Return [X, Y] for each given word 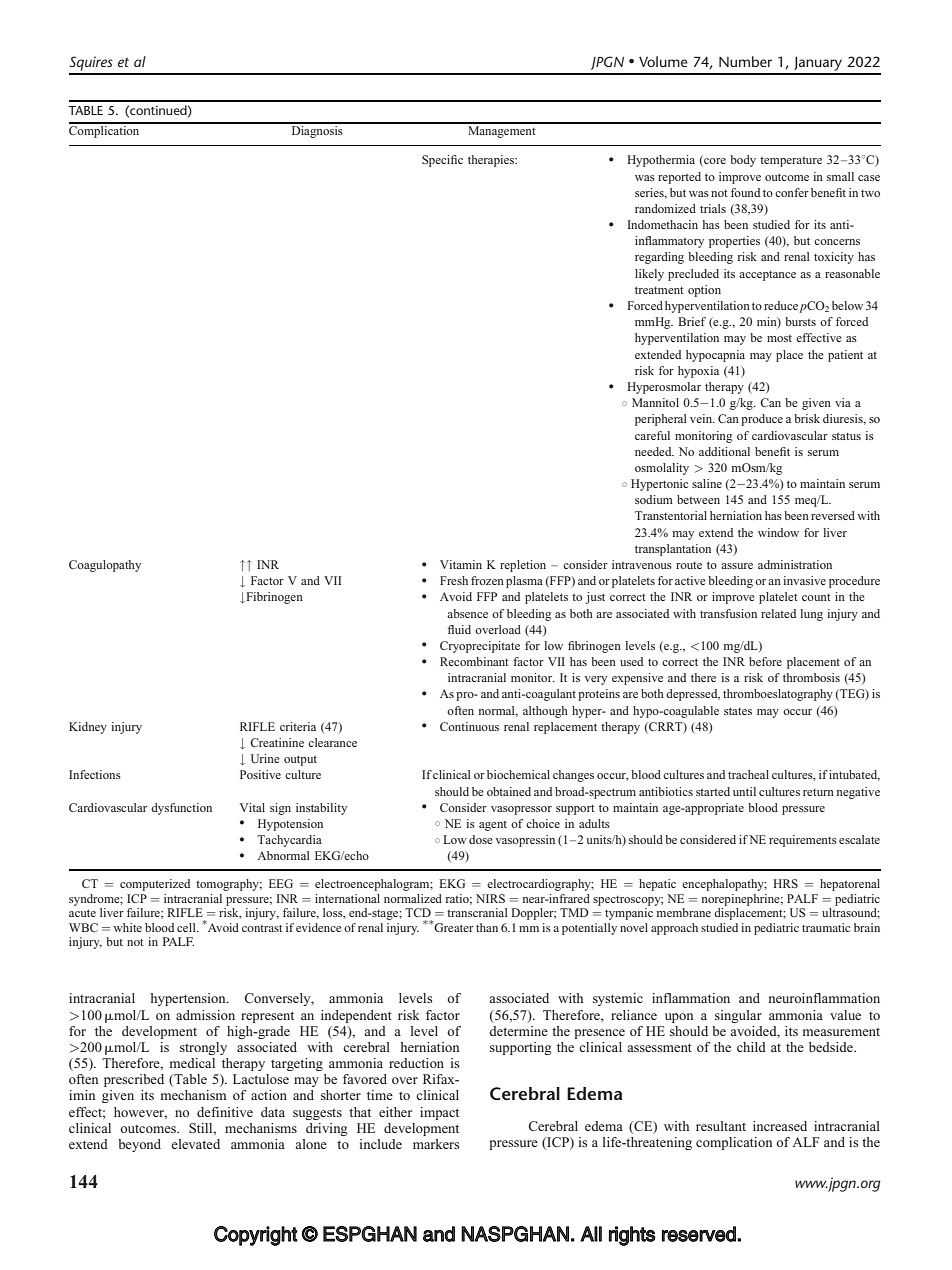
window [778, 532]
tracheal [748, 774]
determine [518, 1031]
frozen [487, 580]
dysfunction [181, 809]
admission [205, 1015]
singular [738, 1016]
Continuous [469, 726]
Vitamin [461, 564]
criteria [298, 726]
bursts [800, 321]
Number [745, 61]
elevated [195, 1144]
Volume [663, 61]
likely [649, 275]
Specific [442, 161]
